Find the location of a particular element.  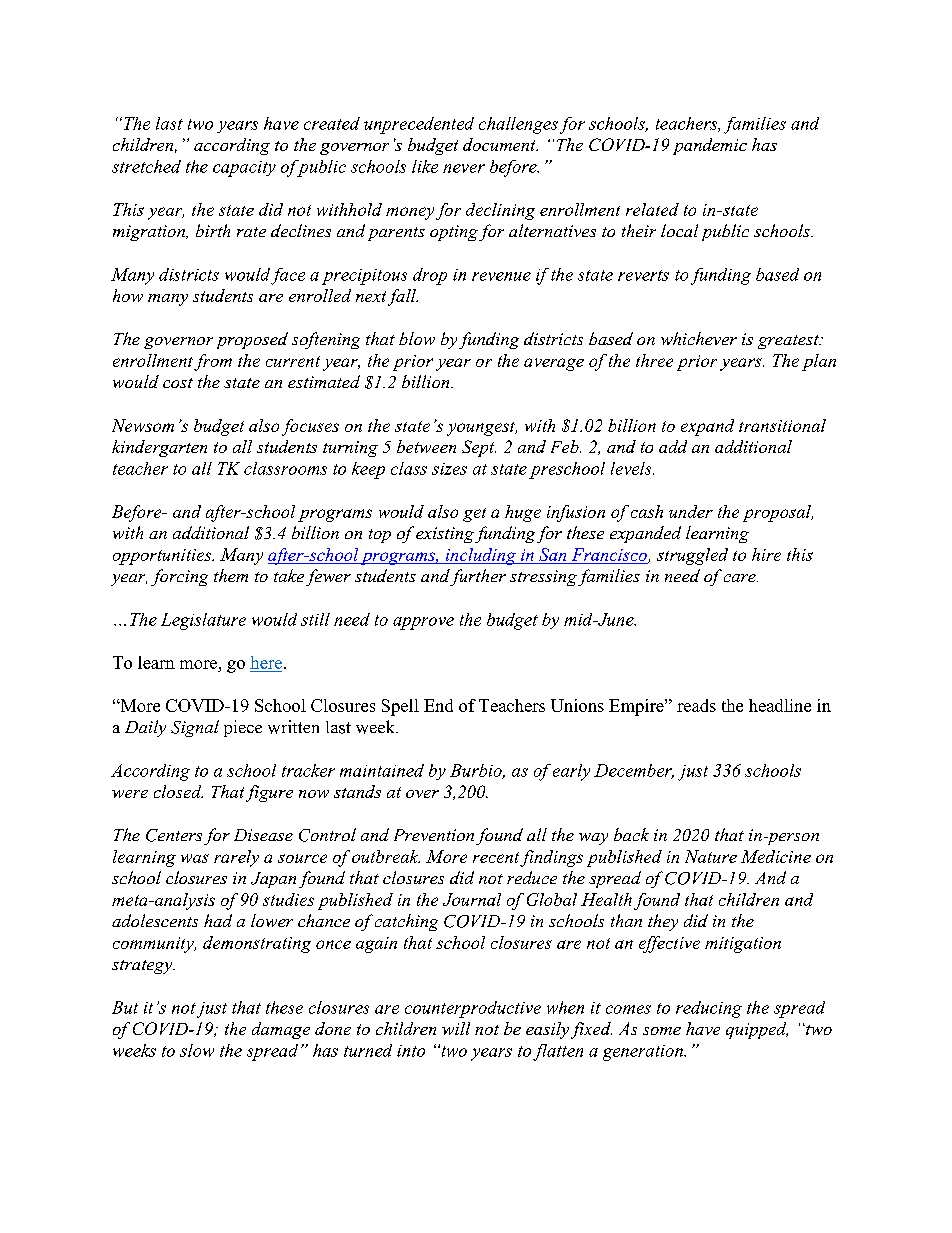

quipped is located at coordinates (757, 1030).
